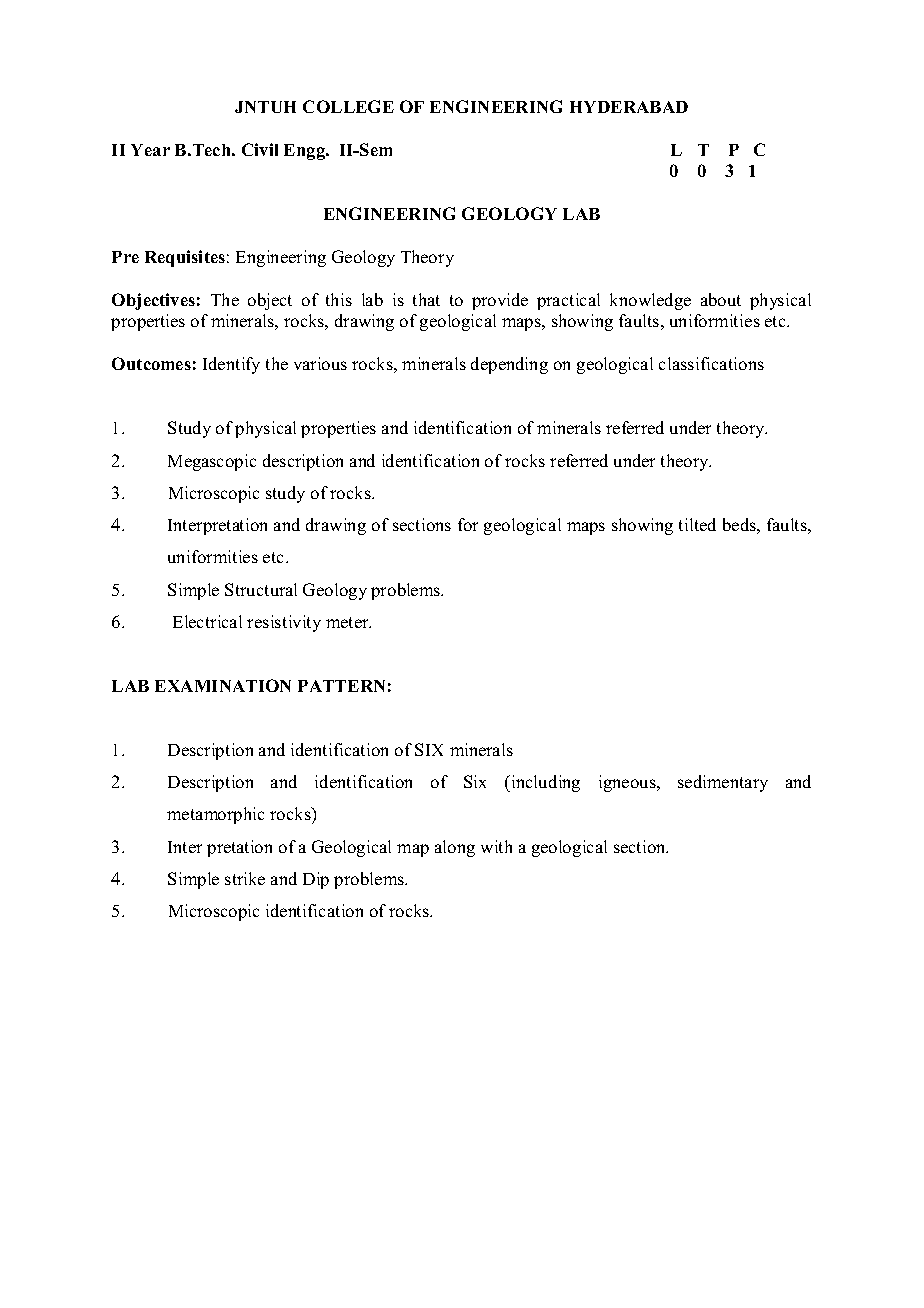 This screenshot has width=924, height=1308. I want to click on along, so click(455, 848).
